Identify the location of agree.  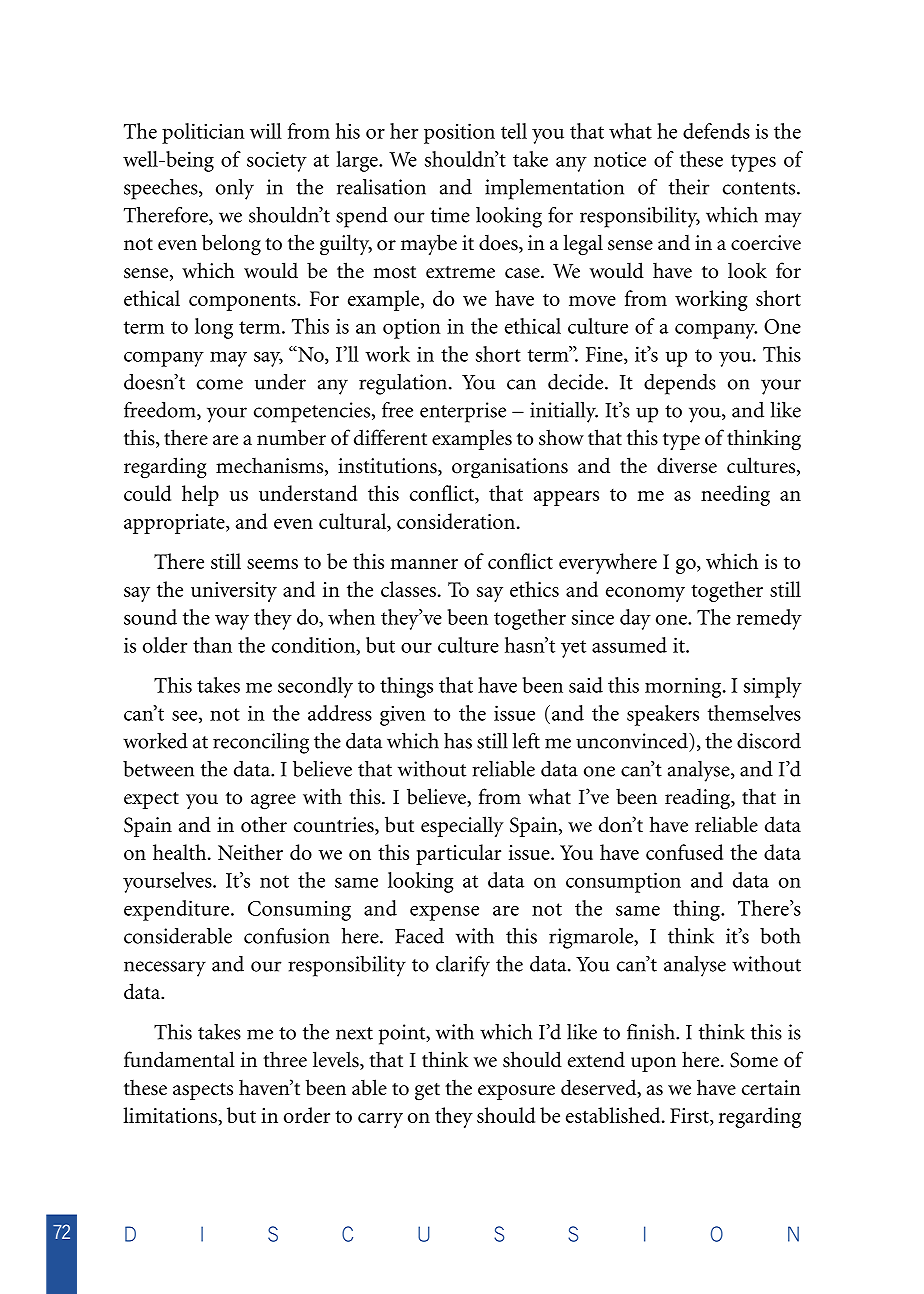
(273, 802).
